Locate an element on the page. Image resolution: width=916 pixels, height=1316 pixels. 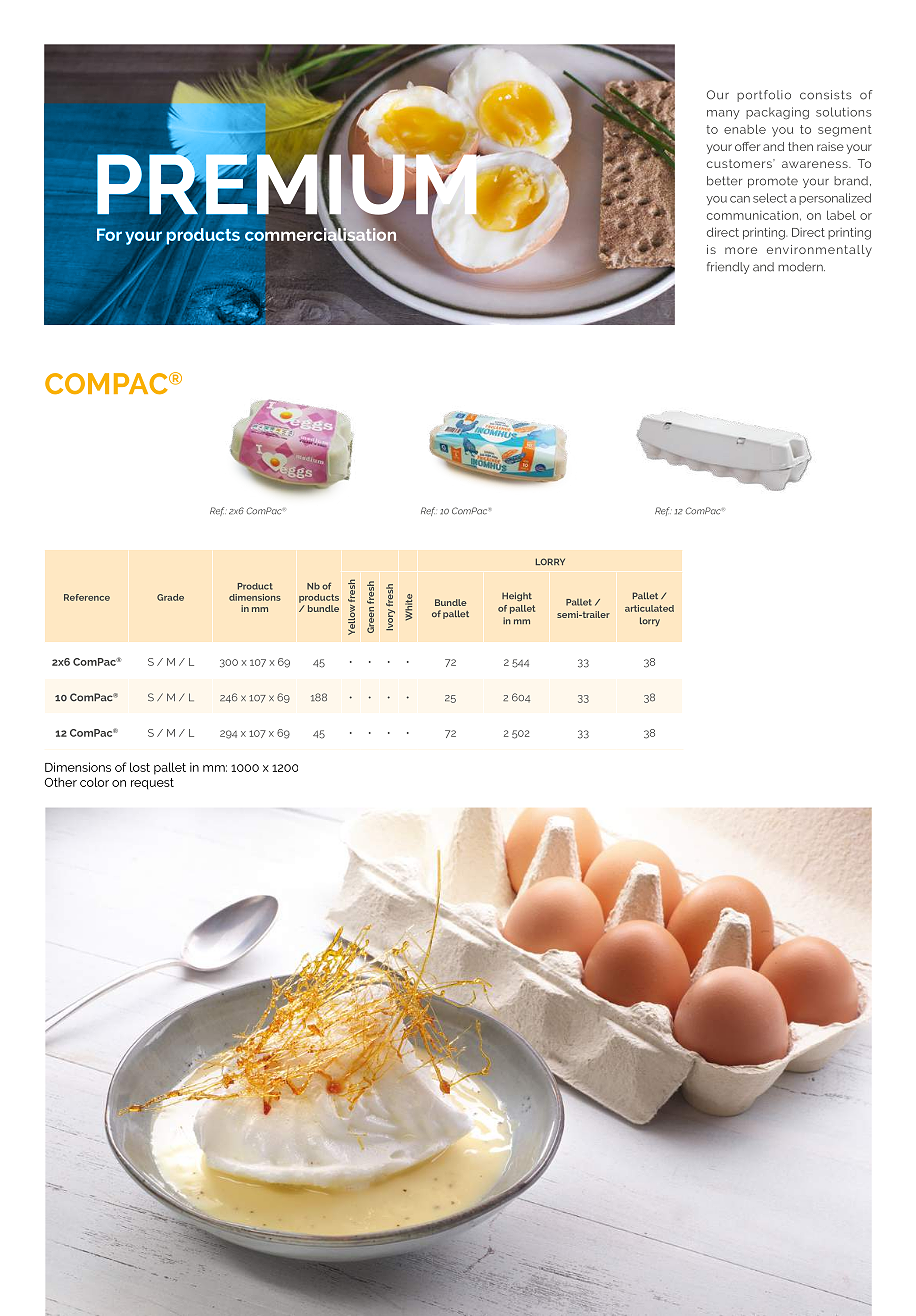
packaging is located at coordinates (777, 113).
